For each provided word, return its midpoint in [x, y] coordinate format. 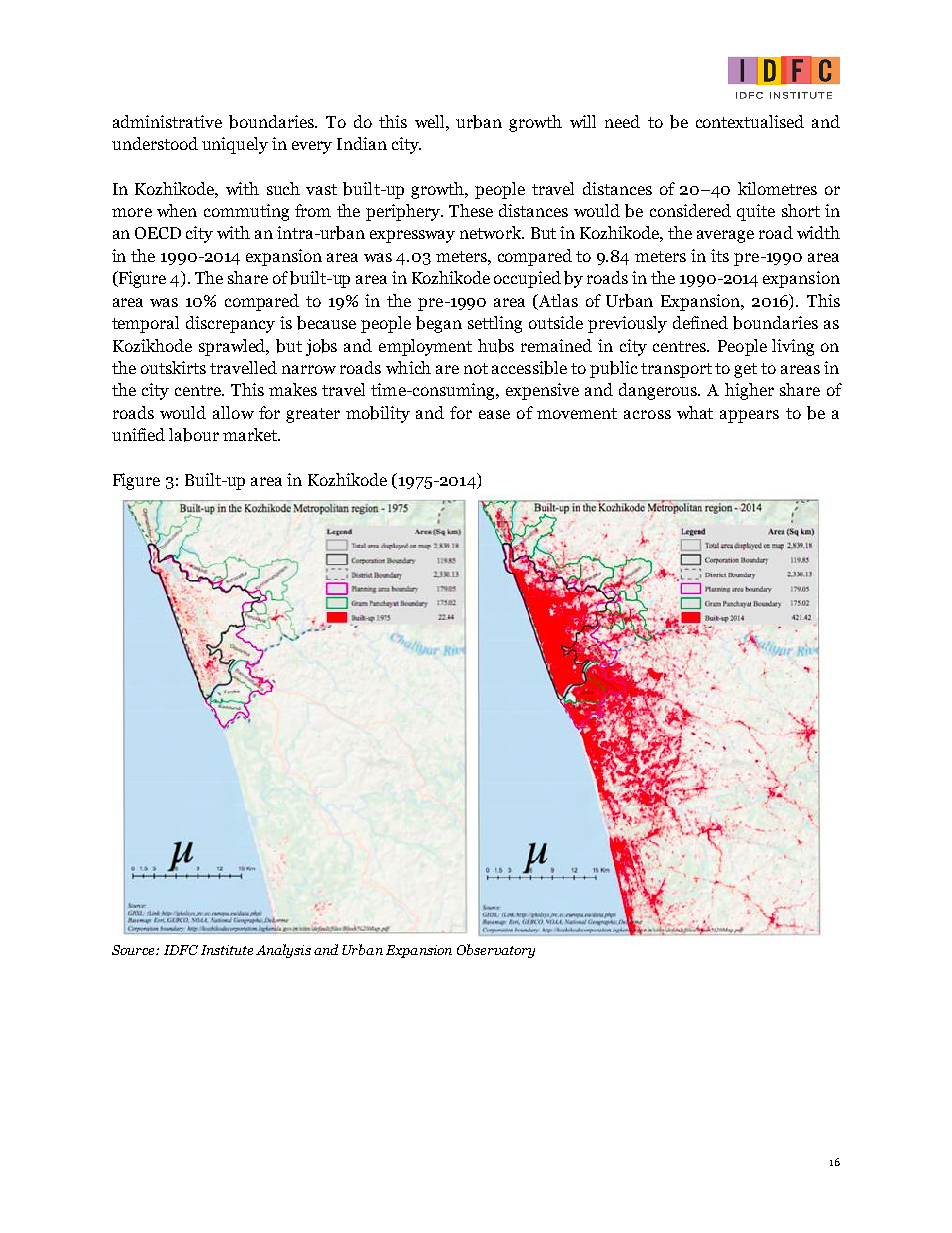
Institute [227, 950]
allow [233, 412]
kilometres [777, 188]
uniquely [235, 145]
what [695, 412]
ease [494, 414]
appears [749, 416]
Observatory [496, 951]
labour [194, 435]
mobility [378, 414]
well [431, 121]
